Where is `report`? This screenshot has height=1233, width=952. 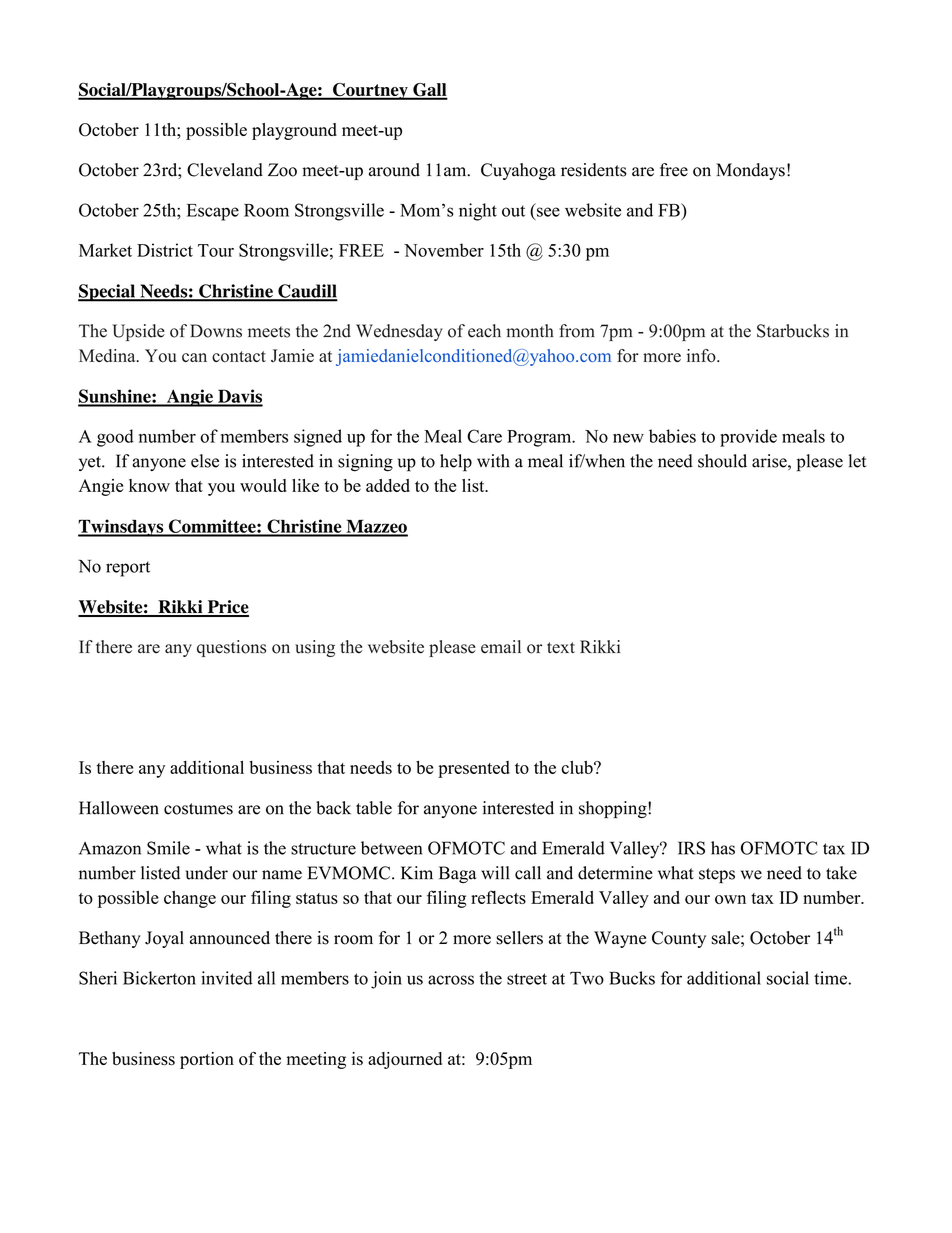
report is located at coordinates (128, 569).
